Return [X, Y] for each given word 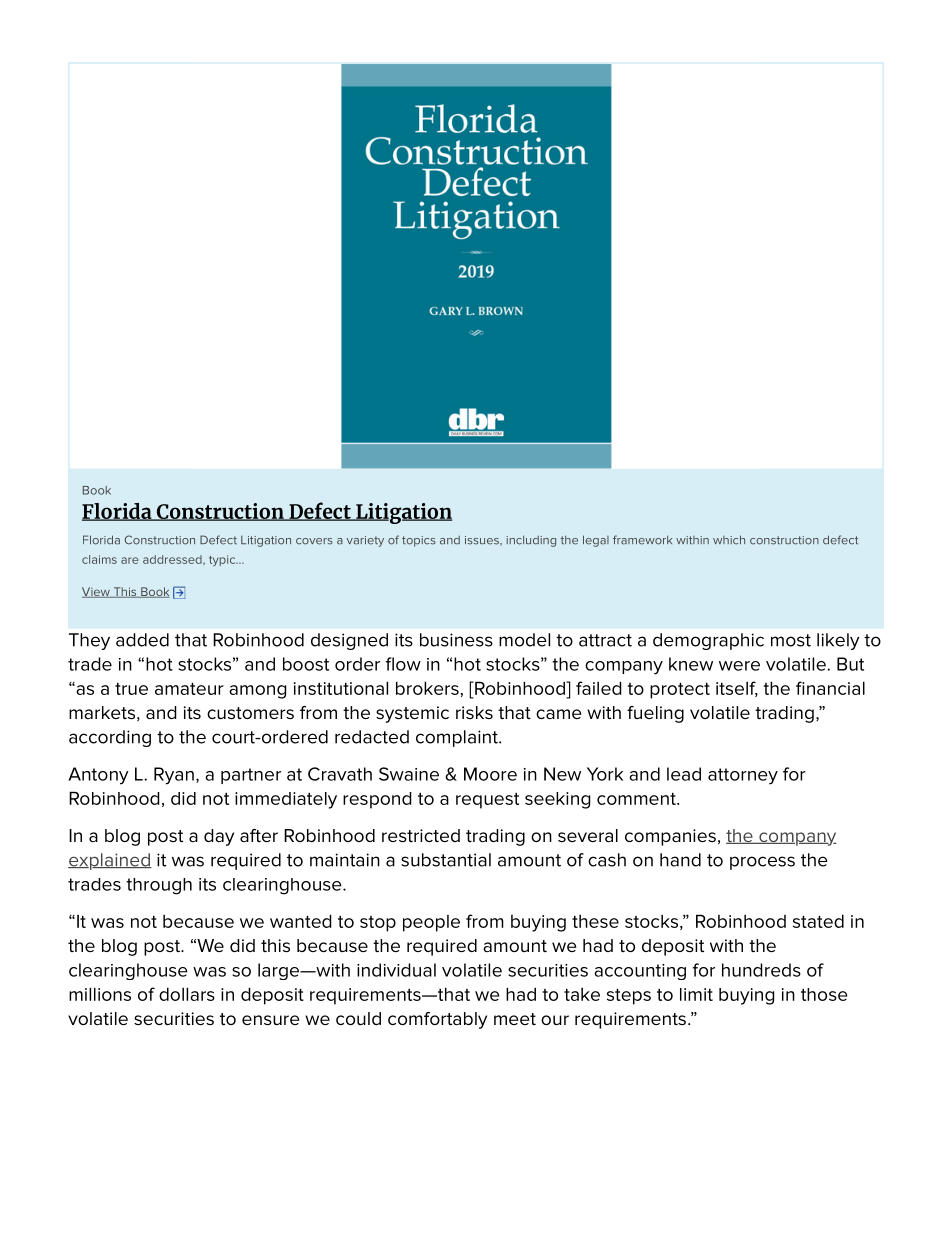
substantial [446, 860]
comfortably [437, 1020]
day [219, 837]
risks [474, 712]
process [762, 863]
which [729, 540]
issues [483, 541]
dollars [187, 994]
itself [737, 689]
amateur [189, 689]
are [130, 560]
